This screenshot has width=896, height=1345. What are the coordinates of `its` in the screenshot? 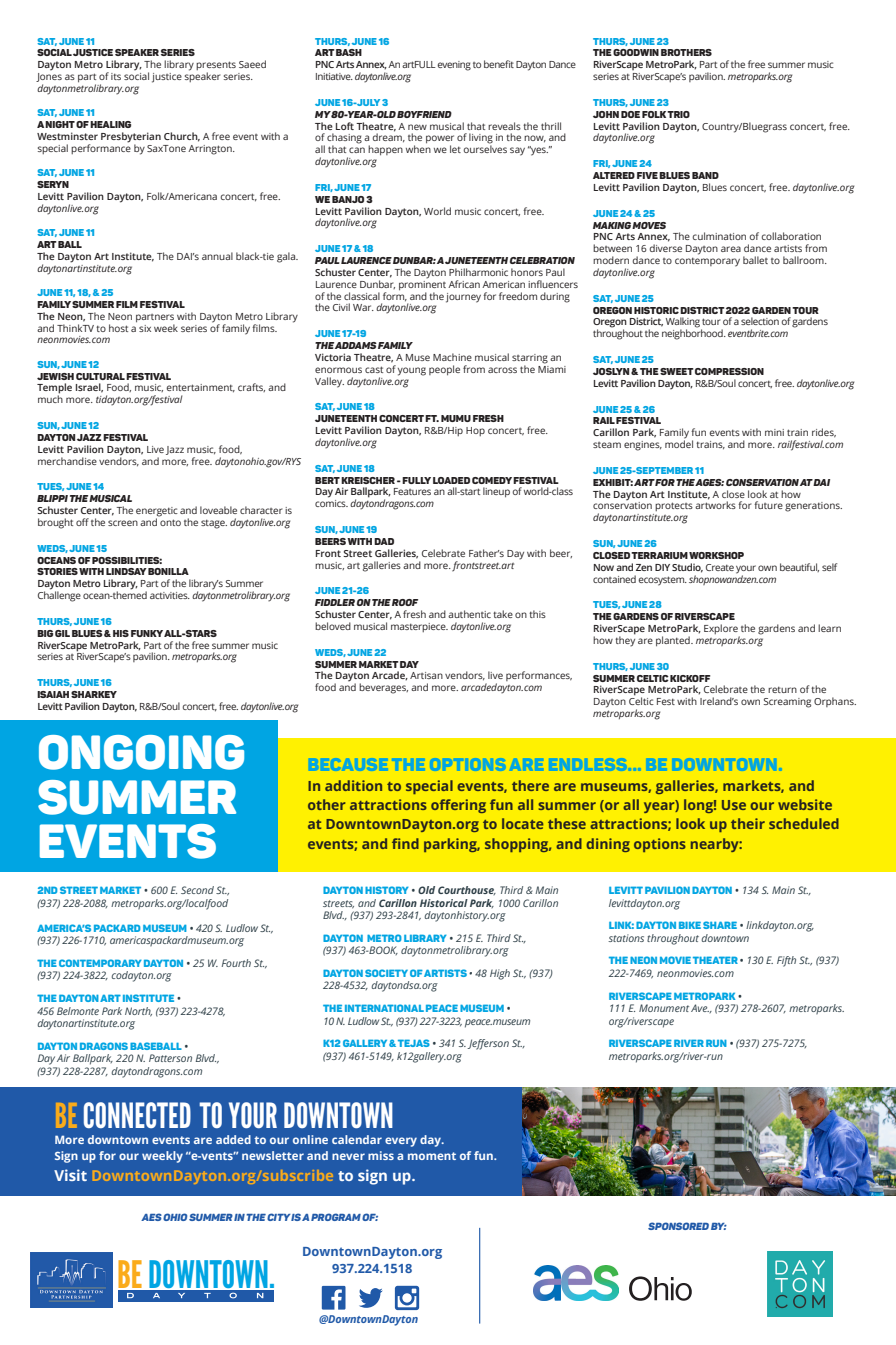 It's located at (116, 76).
